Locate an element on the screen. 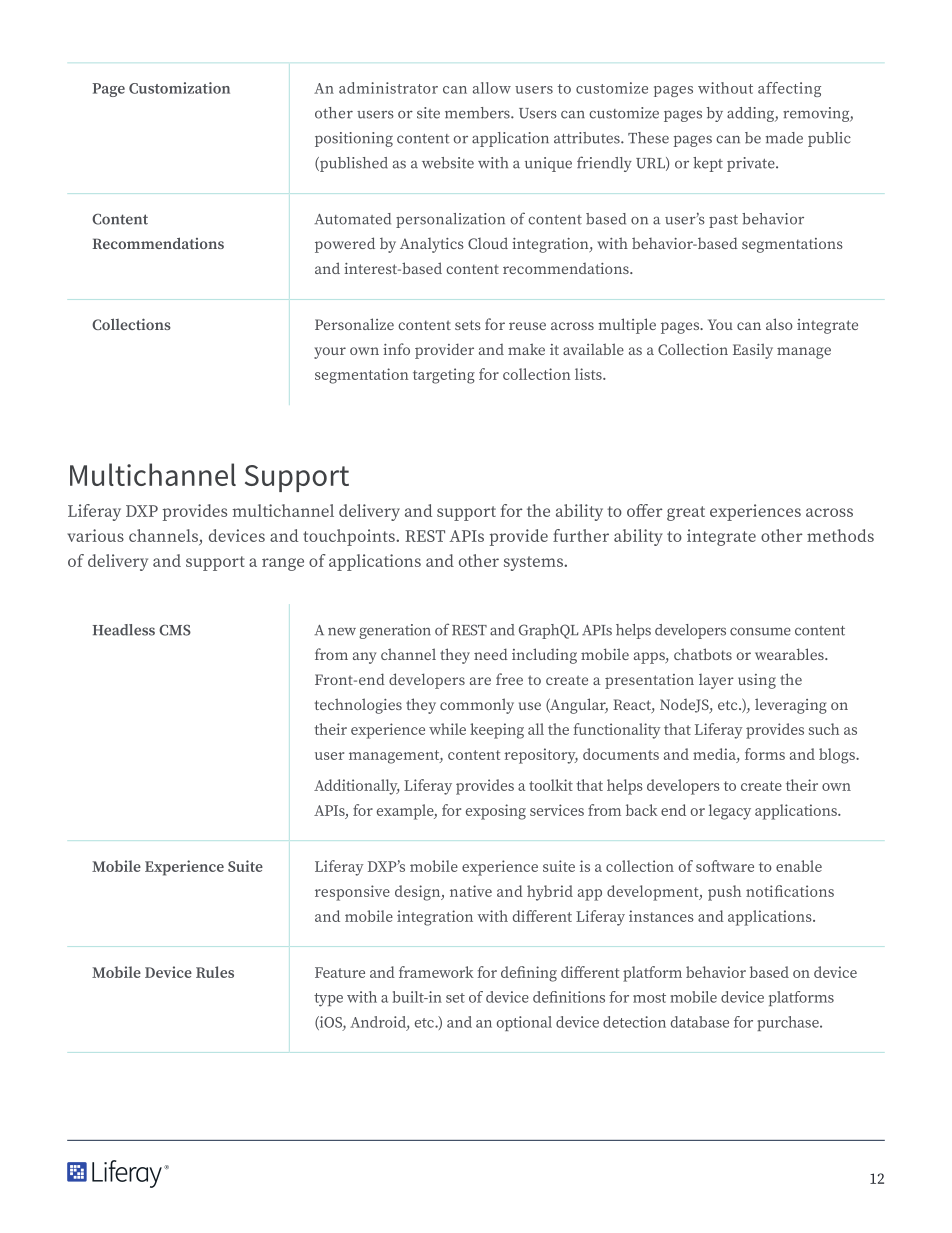  Rules is located at coordinates (215, 972).
